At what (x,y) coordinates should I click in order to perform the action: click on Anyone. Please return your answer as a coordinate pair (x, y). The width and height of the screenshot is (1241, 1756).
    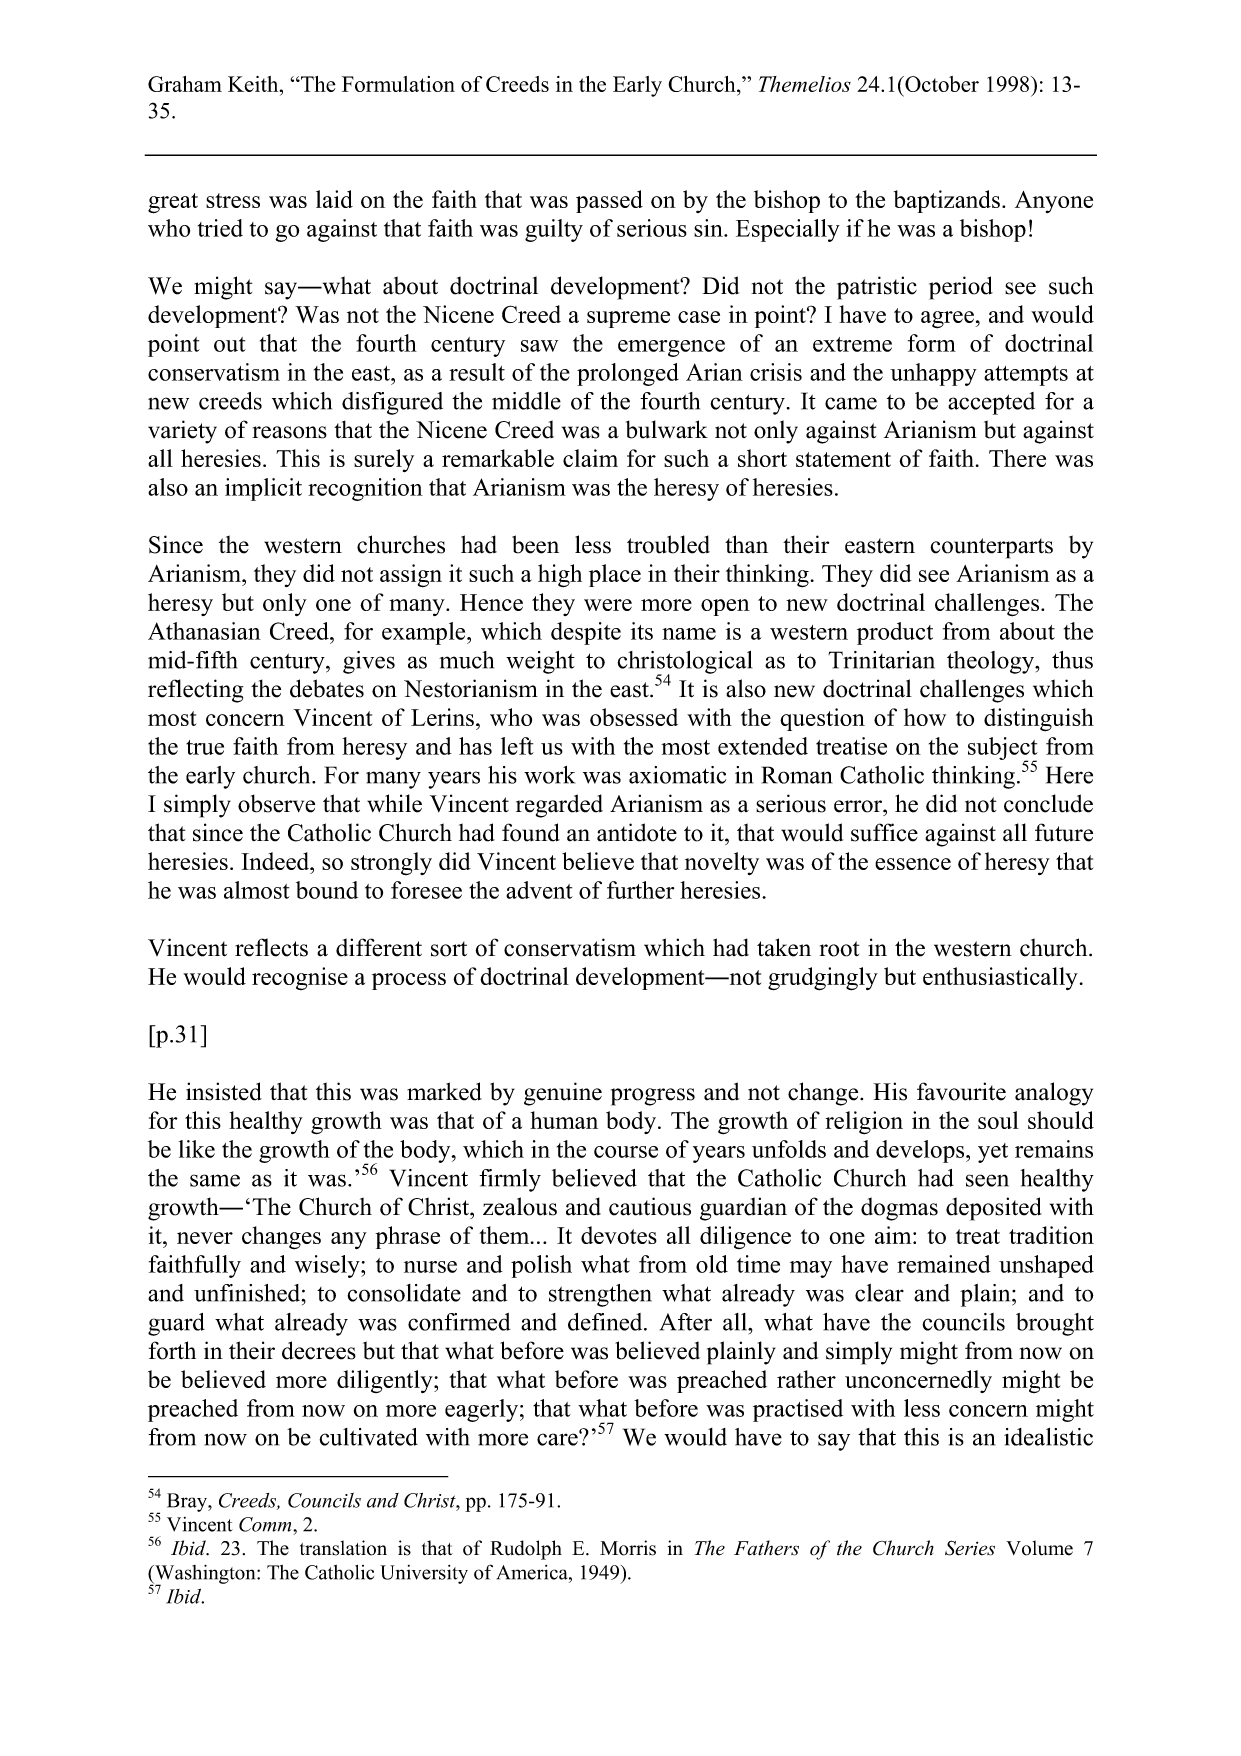
    Looking at the image, I should click on (1054, 202).
